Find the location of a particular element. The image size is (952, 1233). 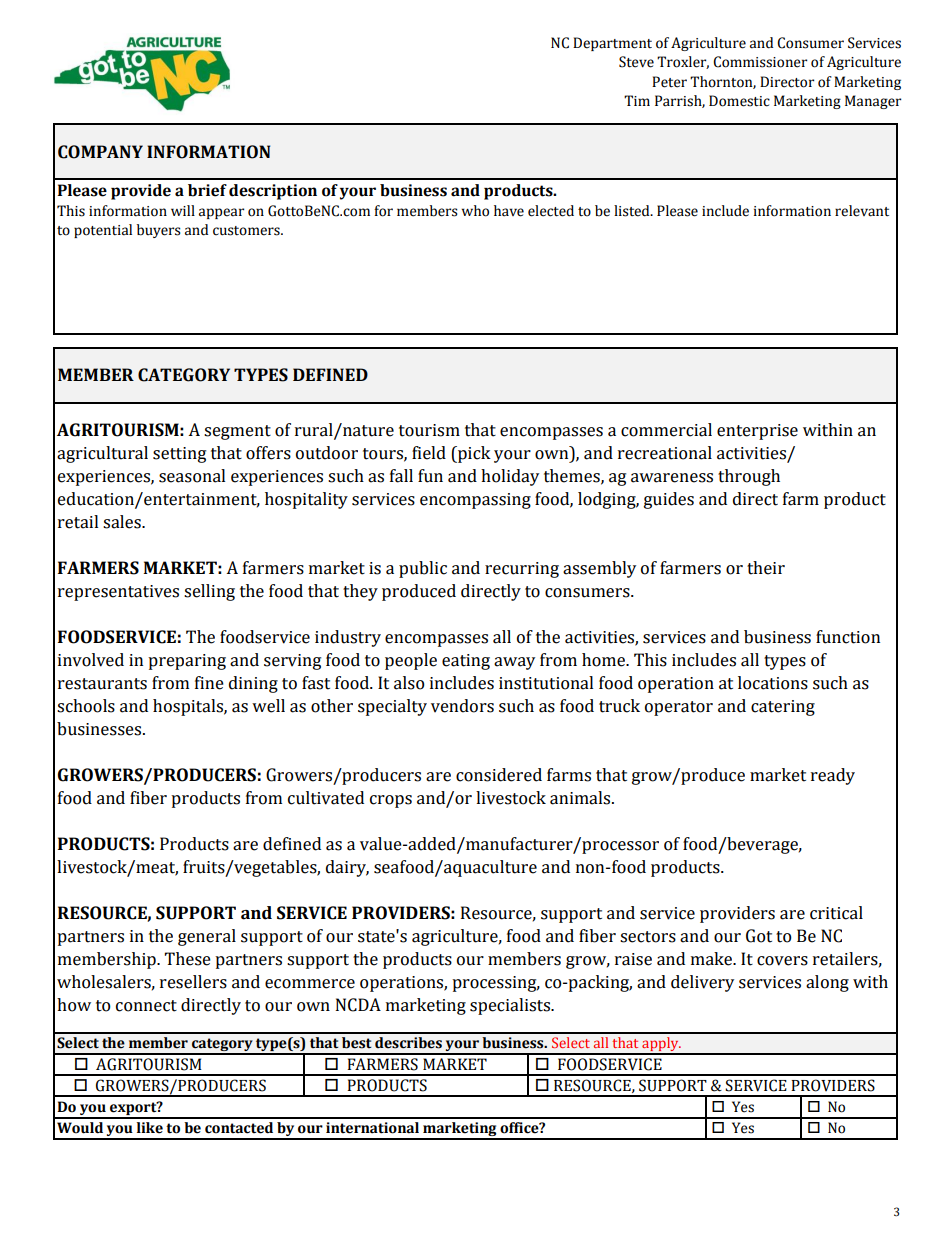

like is located at coordinates (150, 1128).
